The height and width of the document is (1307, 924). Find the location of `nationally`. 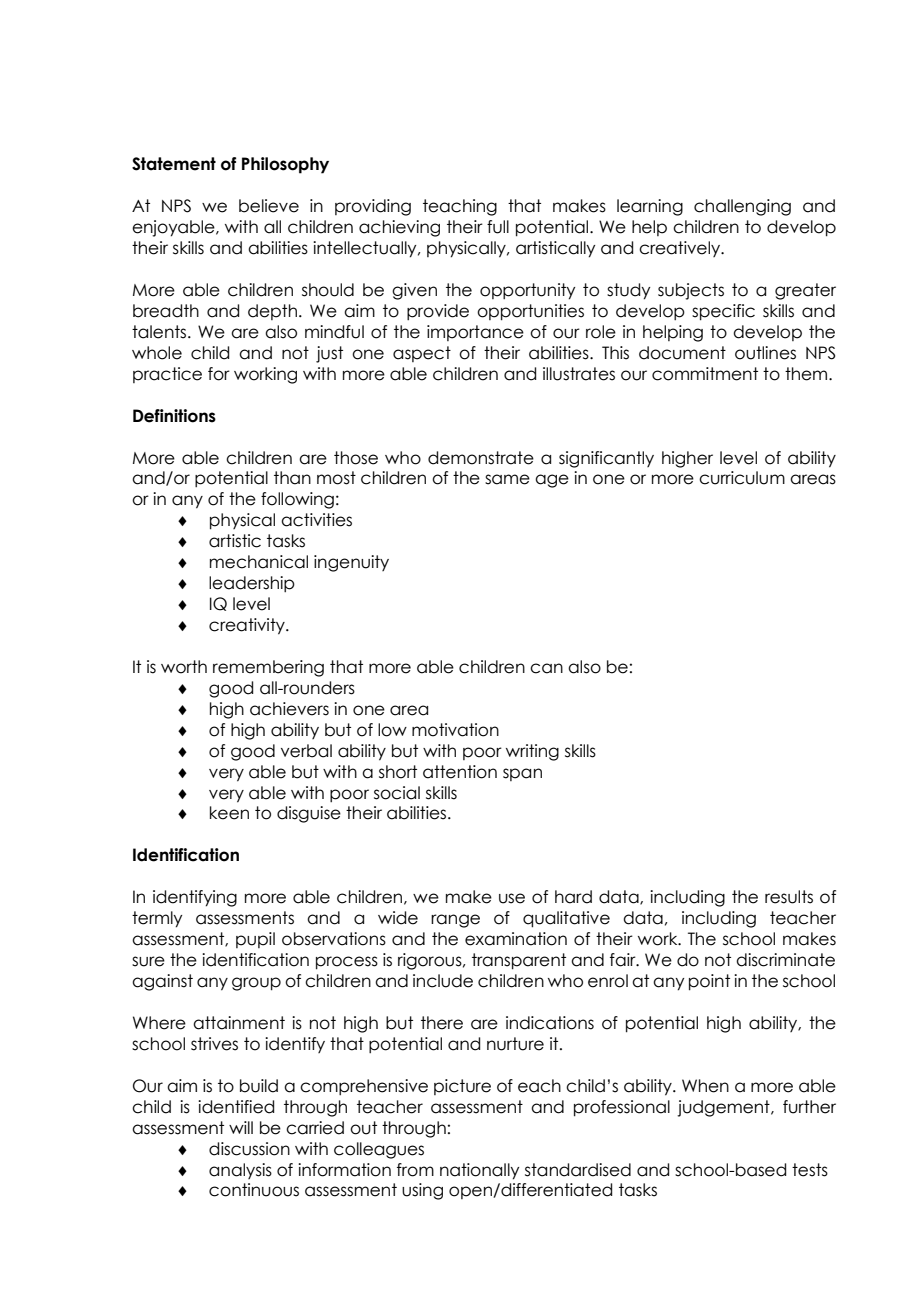

nationally is located at coordinates (479, 1171).
